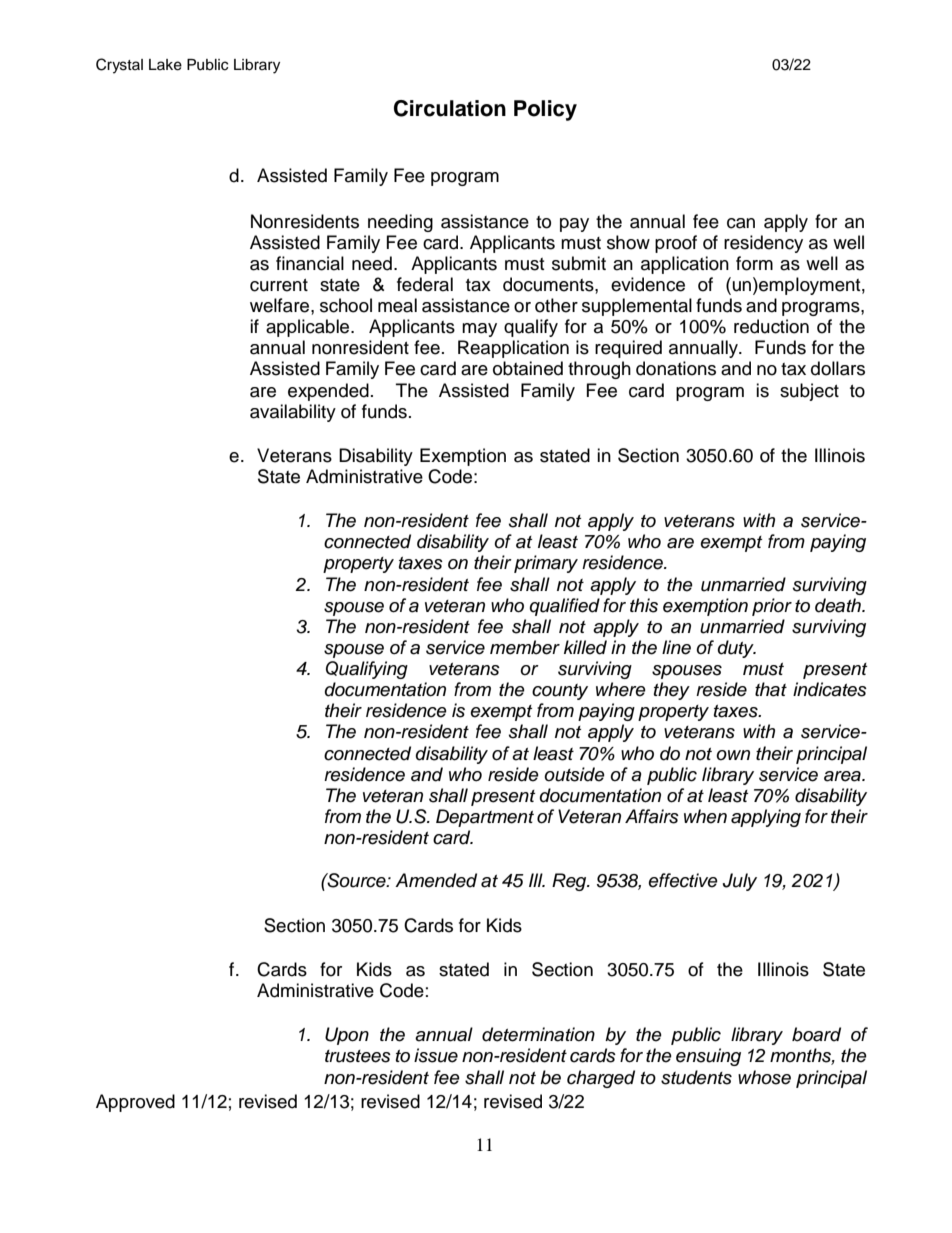  What do you see at coordinates (293, 413) in the screenshot?
I see `availability` at bounding box center [293, 413].
